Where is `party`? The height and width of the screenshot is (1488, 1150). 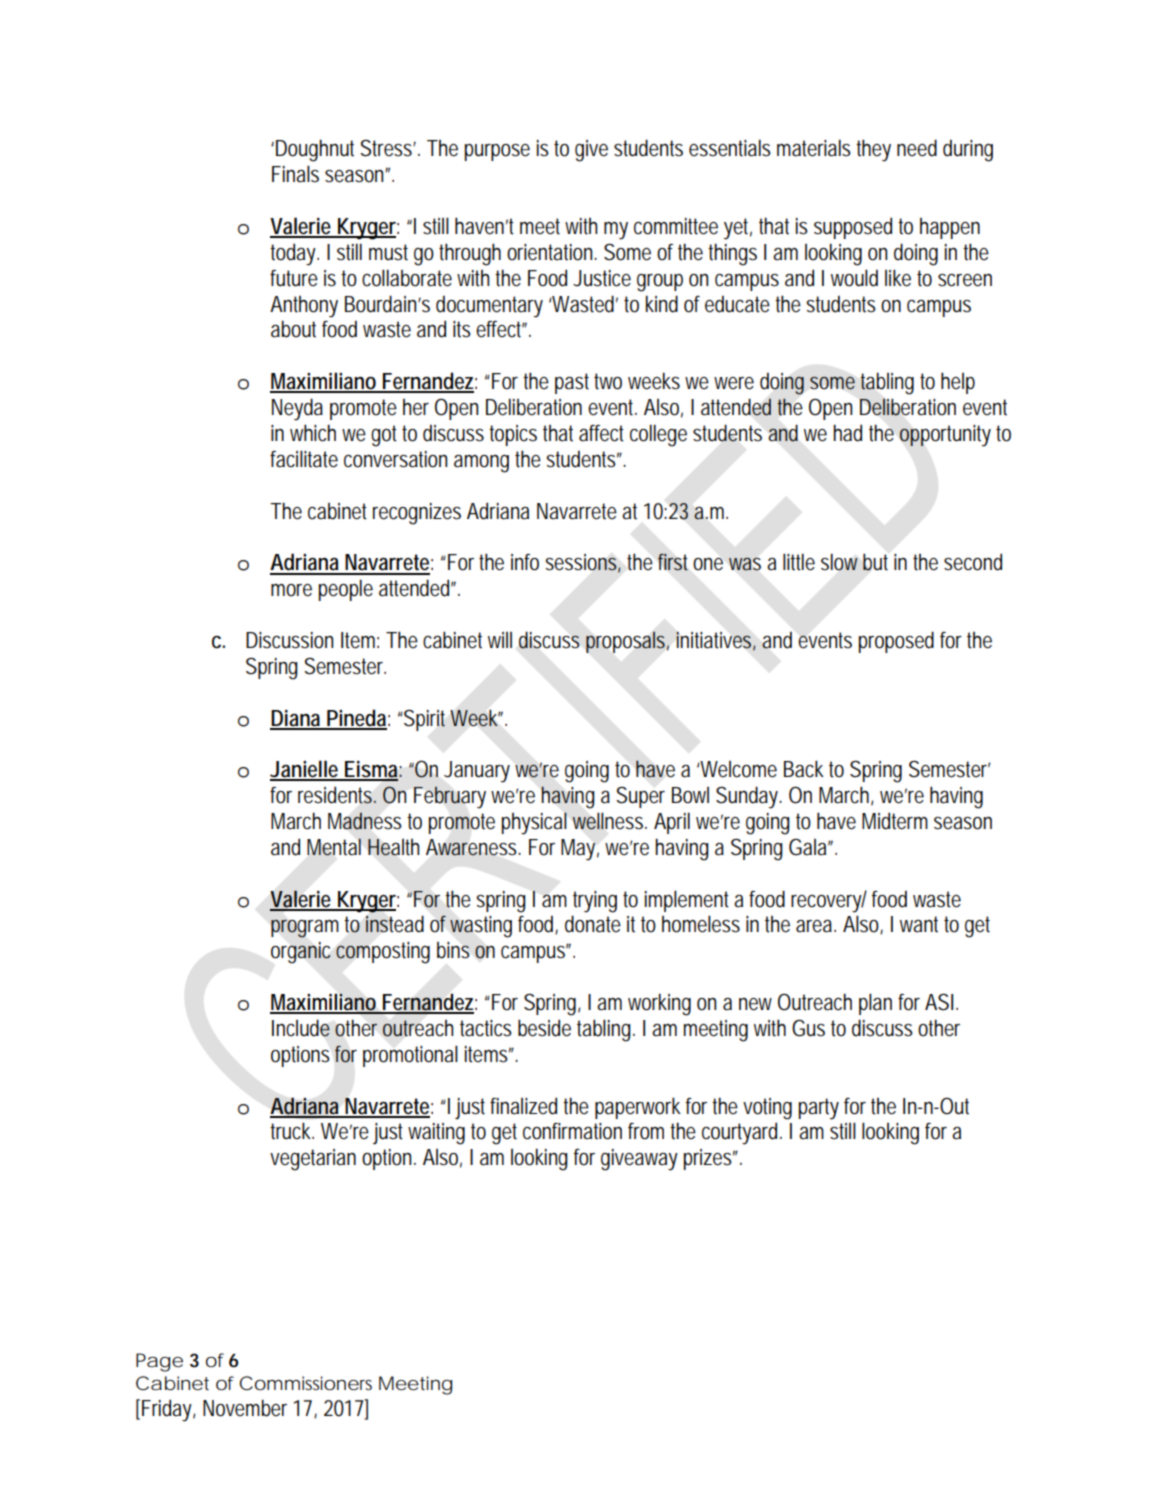
party is located at coordinates (819, 1109).
